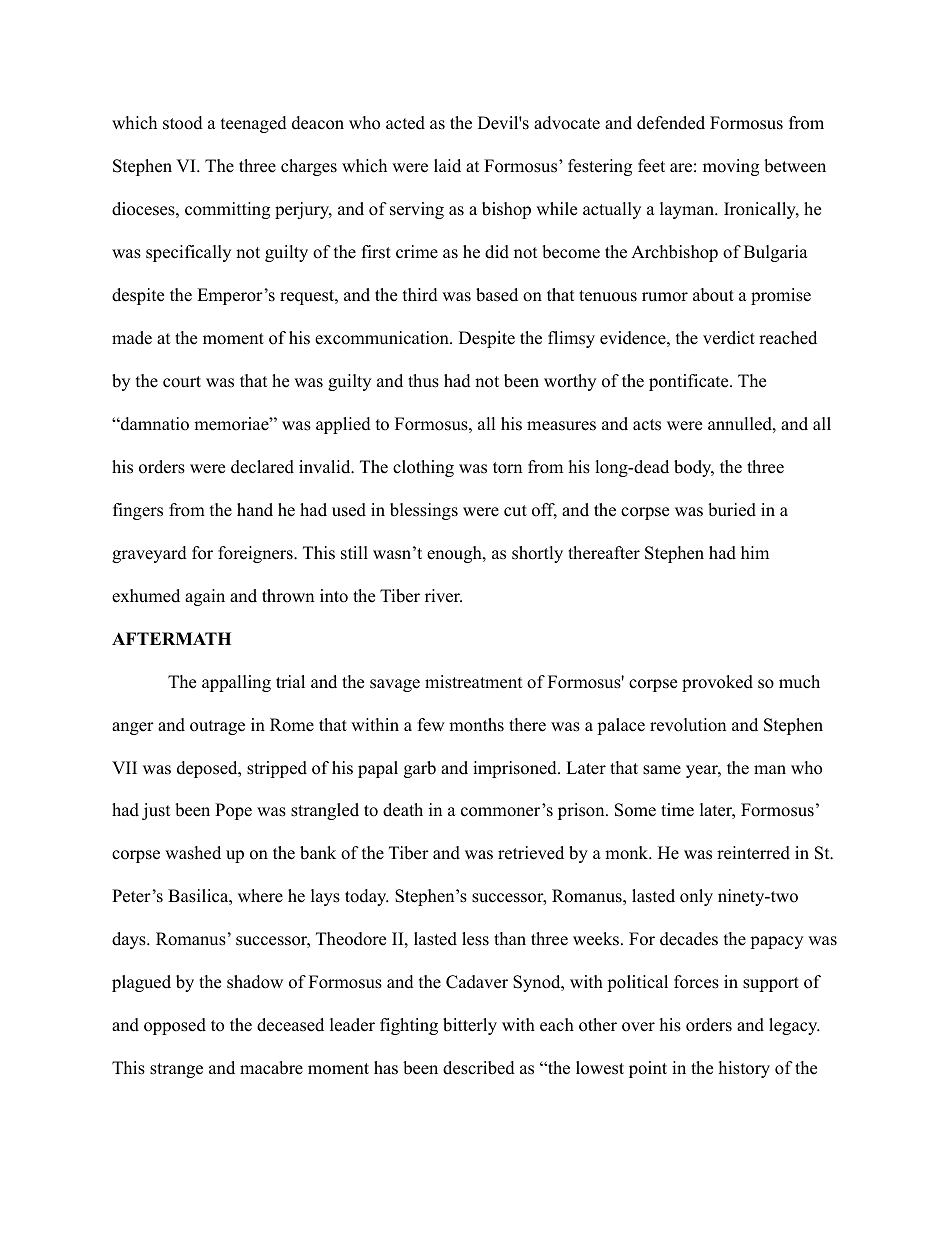 The image size is (952, 1233). Describe the element at coordinates (182, 382) in the image. I see `court` at that location.
